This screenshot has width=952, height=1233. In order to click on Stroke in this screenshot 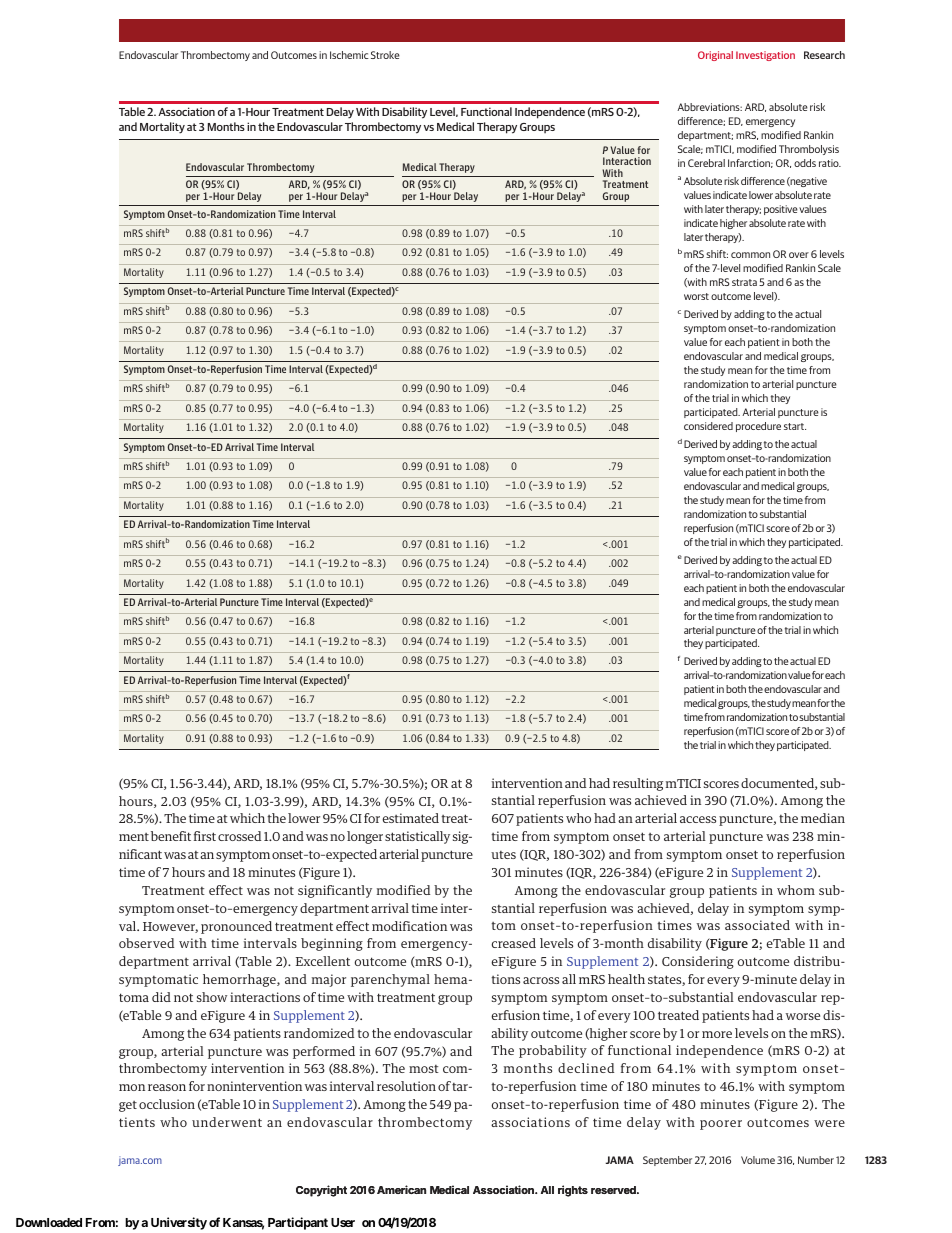, I will do `click(385, 55)`.
